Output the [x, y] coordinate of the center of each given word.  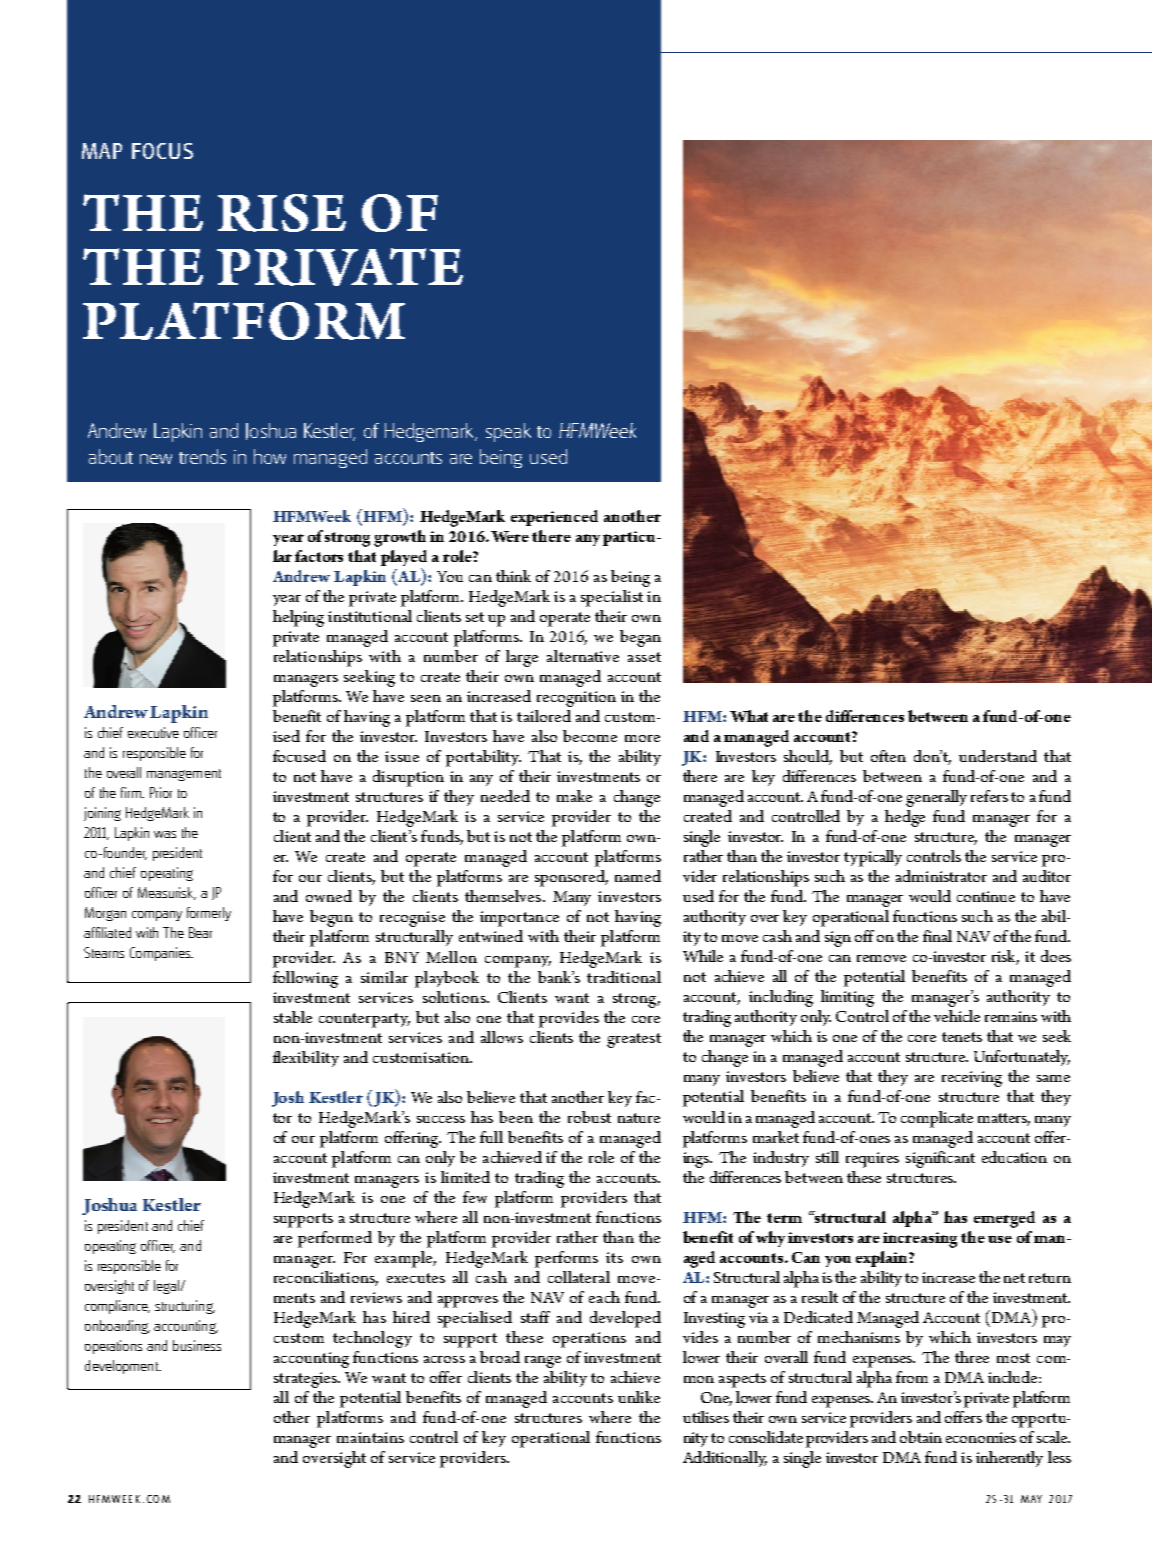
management [184, 775]
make [574, 796]
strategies [306, 1380]
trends [202, 456]
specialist [612, 598]
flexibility [306, 1059]
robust [589, 1117]
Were [510, 536]
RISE [282, 213]
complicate [937, 1119]
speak [508, 432]
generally [936, 798]
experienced [554, 518]
